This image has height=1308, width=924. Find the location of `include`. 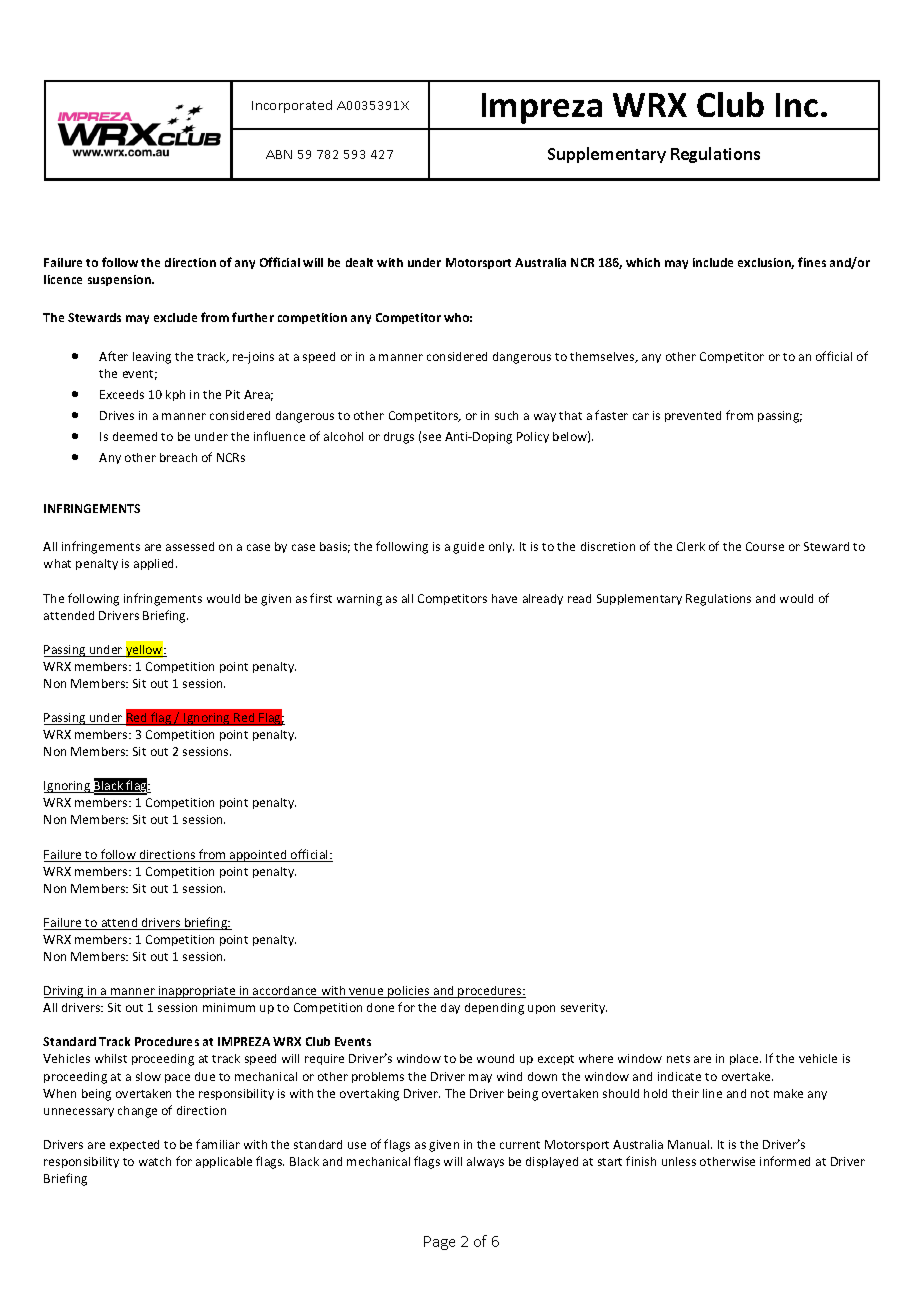

include is located at coordinates (713, 262).
